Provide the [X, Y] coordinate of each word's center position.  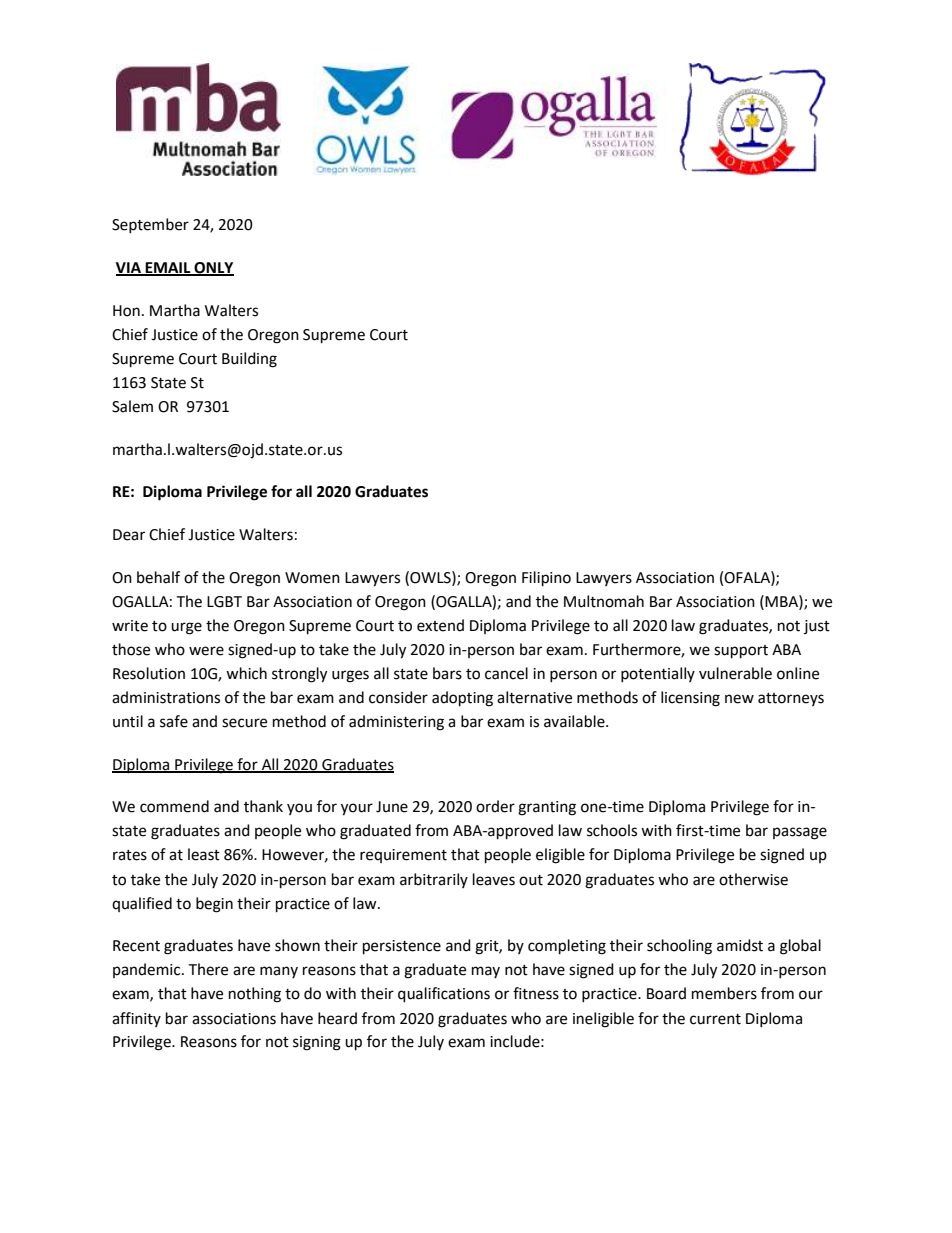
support [741, 652]
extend [440, 625]
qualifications [444, 995]
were [206, 651]
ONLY [213, 269]
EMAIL [168, 268]
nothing [255, 995]
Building [249, 360]
